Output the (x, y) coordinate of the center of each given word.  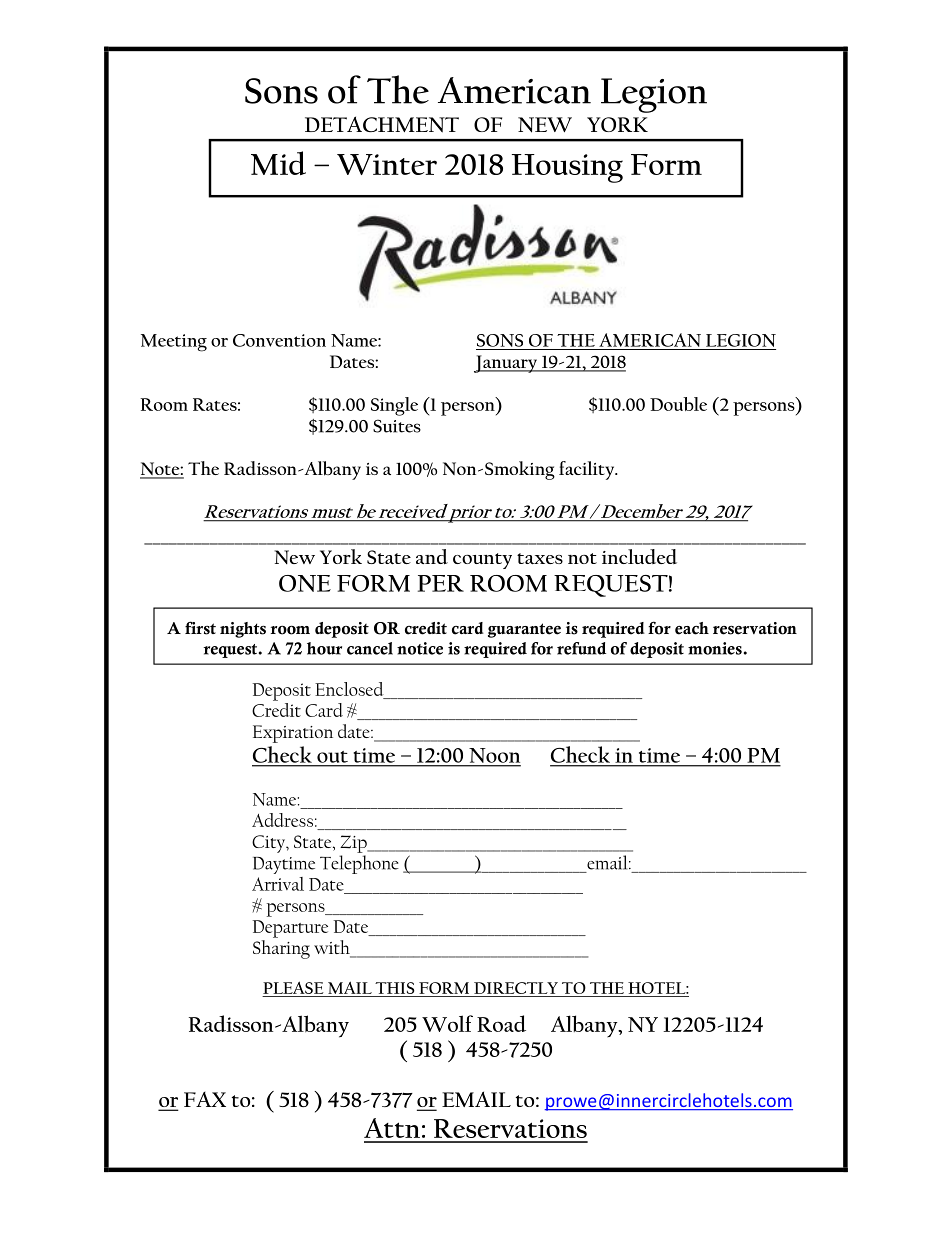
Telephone (359, 864)
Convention (279, 340)
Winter (387, 164)
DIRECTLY (516, 988)
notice (420, 648)
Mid (278, 163)
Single (394, 406)
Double (678, 404)
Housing (567, 168)
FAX (205, 1099)
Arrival (278, 884)
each (692, 628)
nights (243, 630)
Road (501, 1023)
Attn (392, 1128)
